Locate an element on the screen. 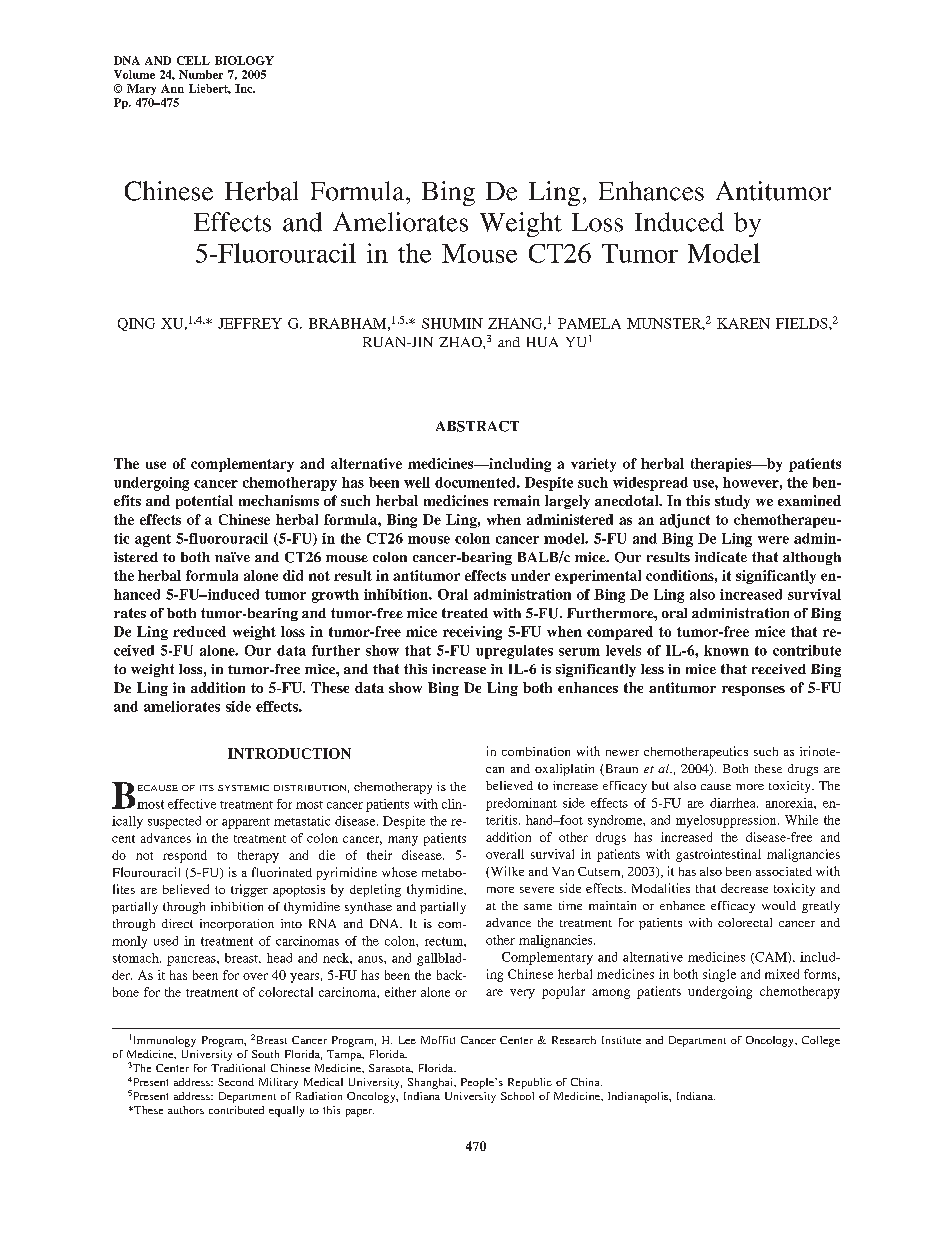 This screenshot has height=1233, width=952. KAREN is located at coordinates (743, 323).
